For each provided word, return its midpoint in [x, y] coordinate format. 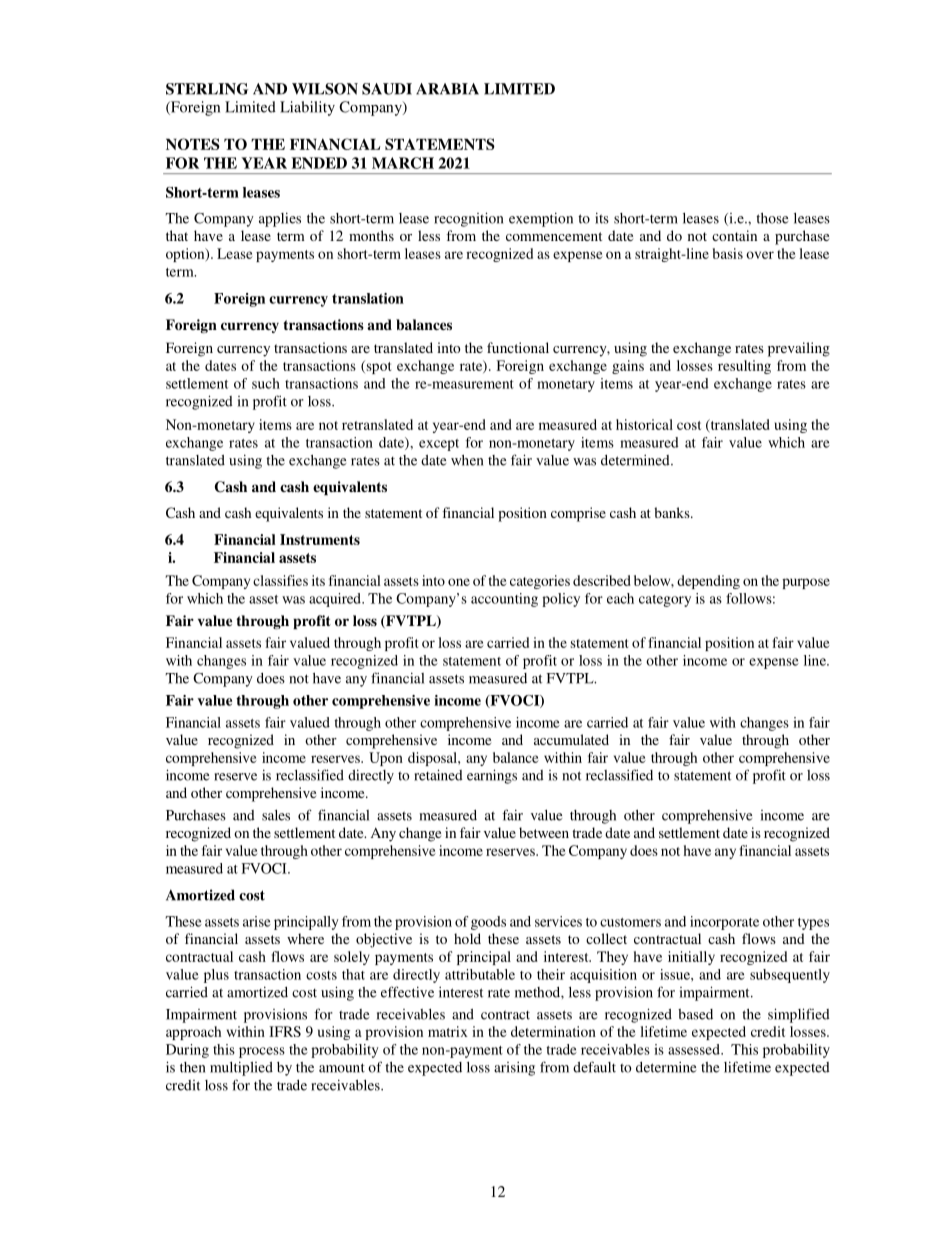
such [266, 383]
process [262, 1052]
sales [276, 815]
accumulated [571, 739]
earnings [492, 776]
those [772, 218]
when [467, 460]
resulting [744, 367]
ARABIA [447, 89]
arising [514, 1069]
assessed [695, 1049]
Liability [307, 108]
